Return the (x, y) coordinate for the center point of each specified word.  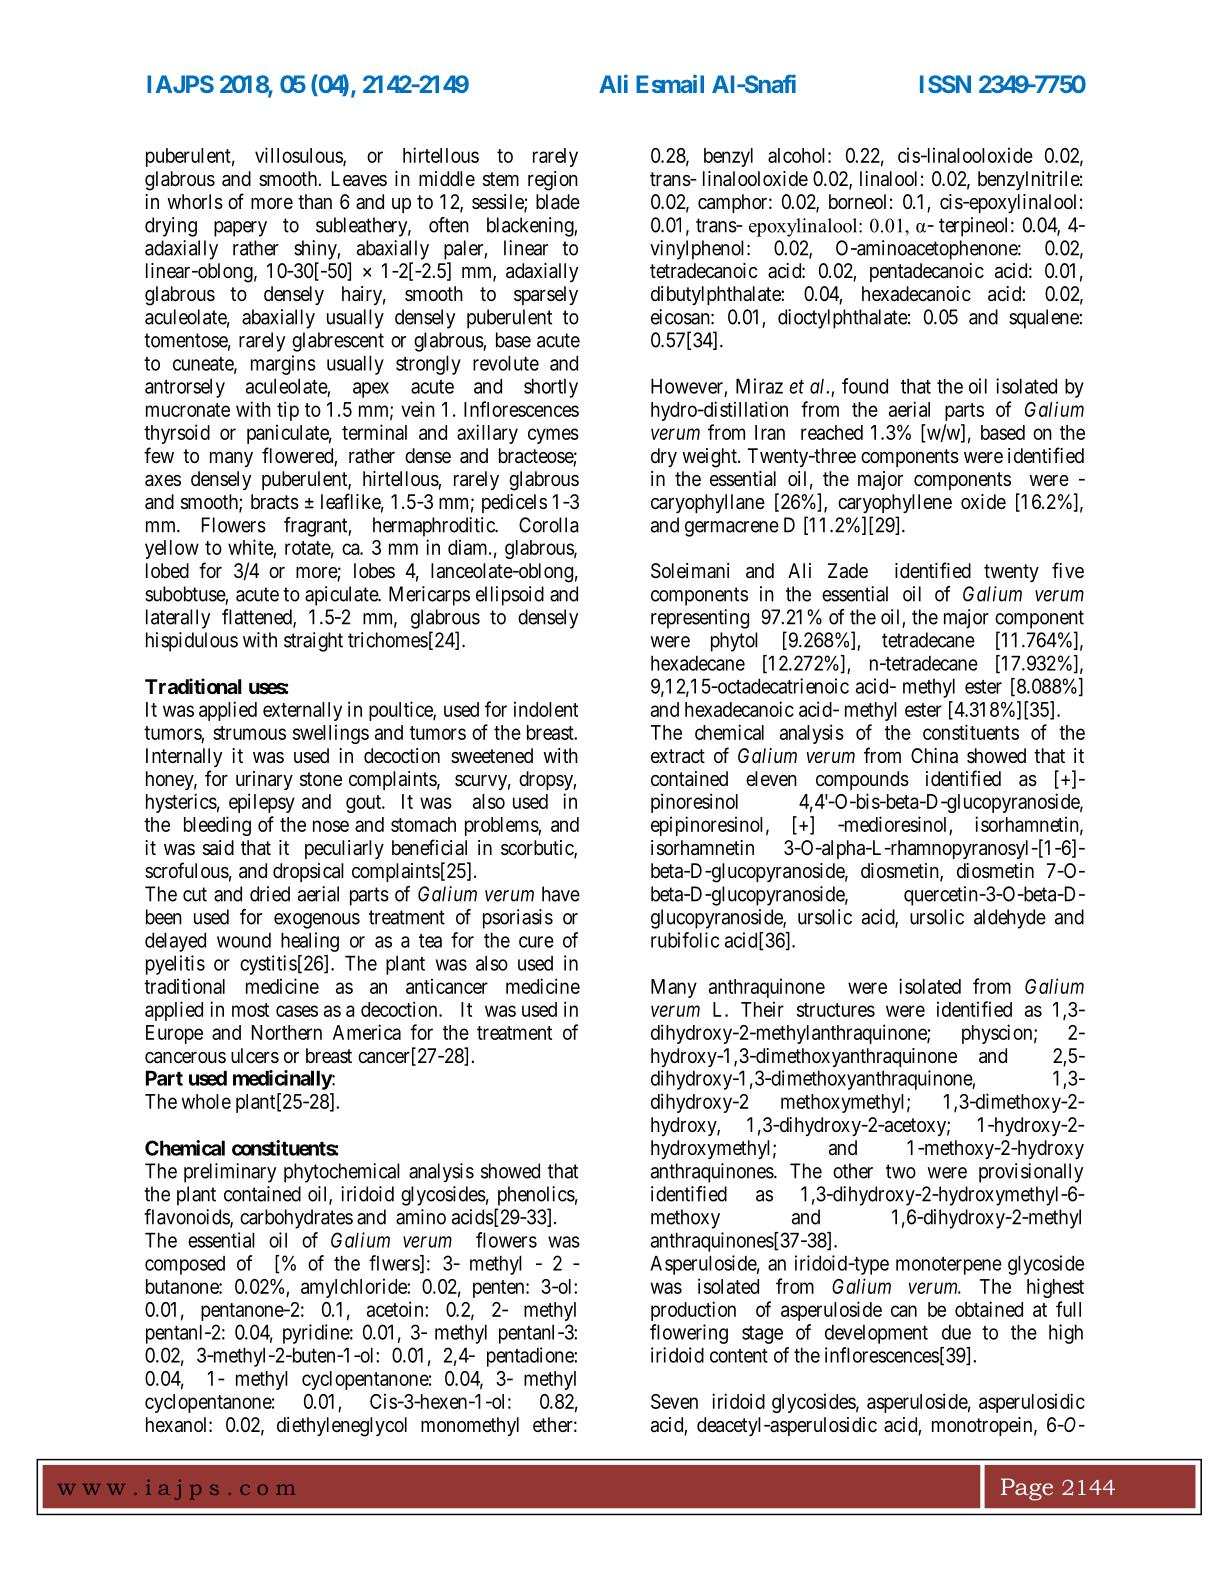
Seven (674, 1401)
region (553, 181)
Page (1027, 1489)
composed (185, 1265)
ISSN (945, 84)
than (315, 201)
